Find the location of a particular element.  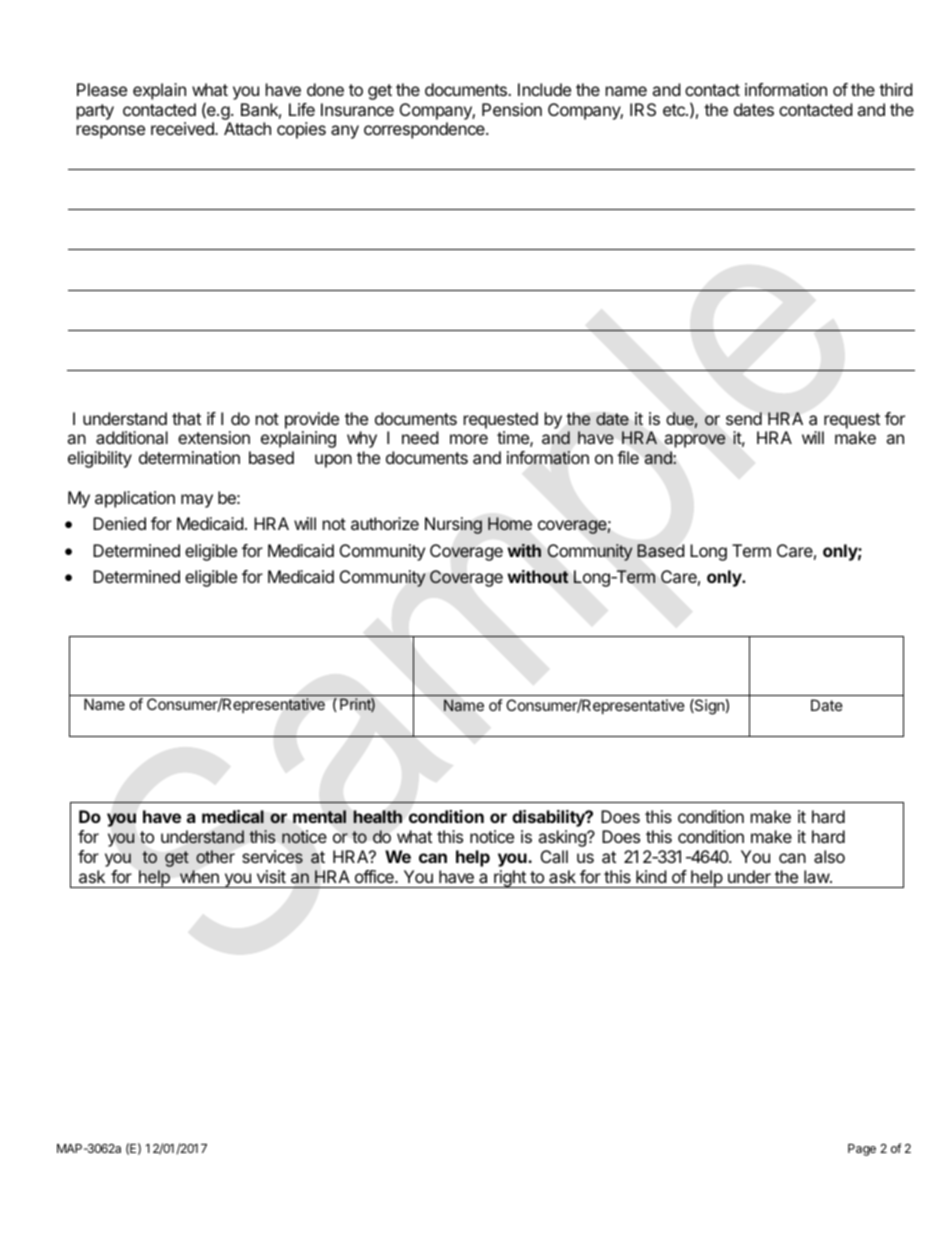

approve is located at coordinates (695, 441).
